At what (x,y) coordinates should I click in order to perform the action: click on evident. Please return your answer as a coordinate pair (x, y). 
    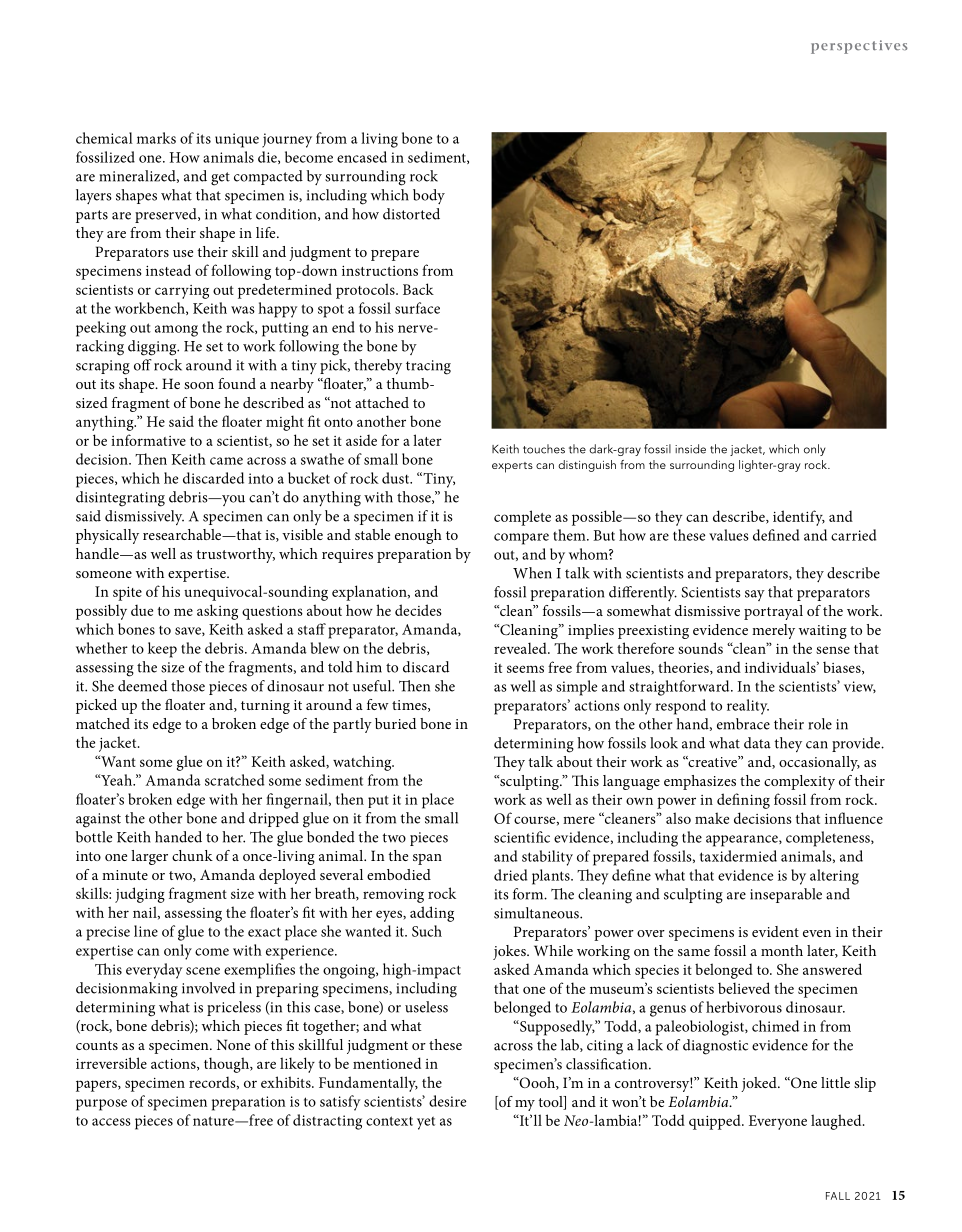
    Looking at the image, I should click on (775, 931).
